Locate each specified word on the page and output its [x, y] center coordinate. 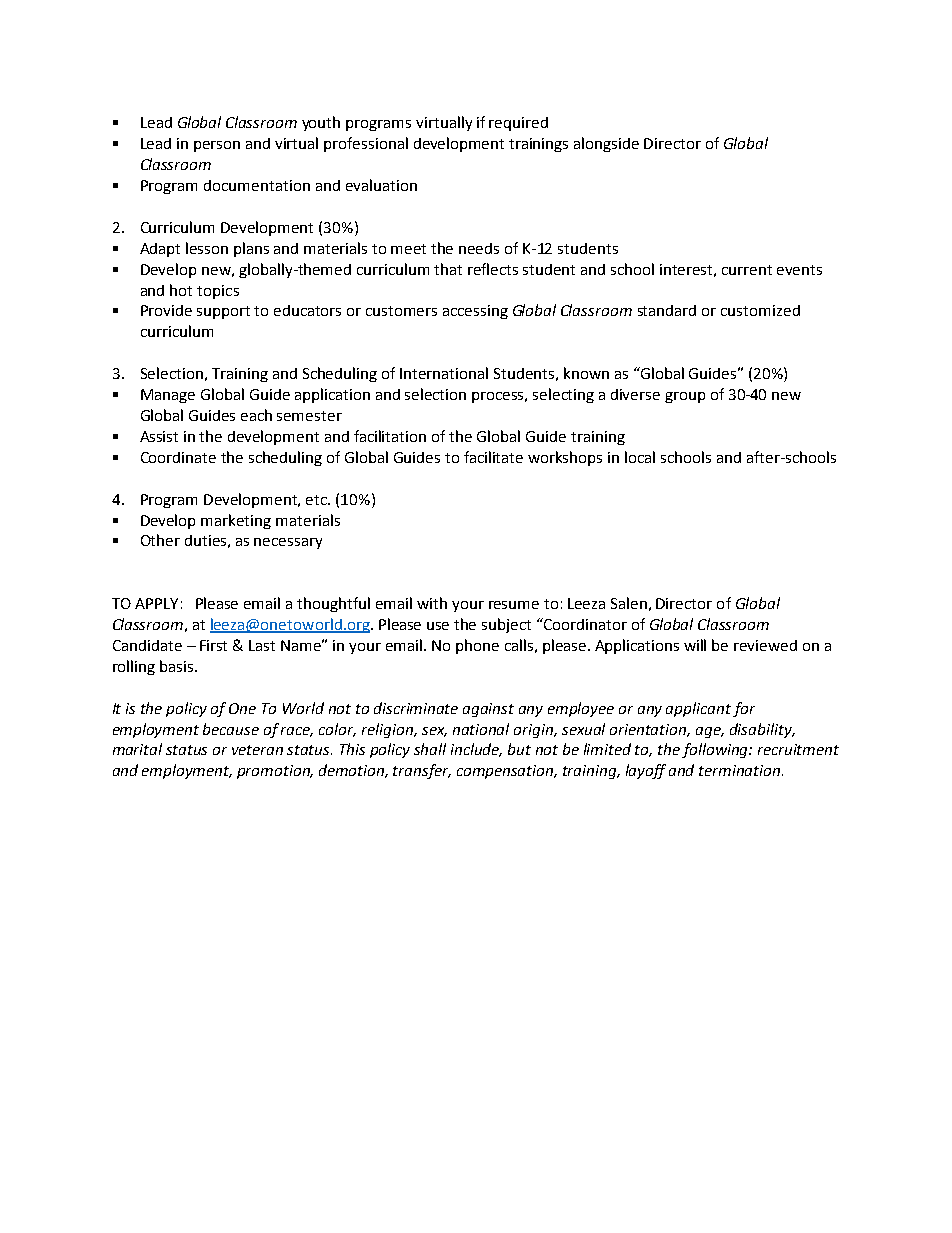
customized [760, 310]
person [217, 146]
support [223, 312]
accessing [475, 312]
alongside [606, 144]
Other [160, 540]
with [432, 603]
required [518, 124]
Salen [629, 603]
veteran [257, 750]
